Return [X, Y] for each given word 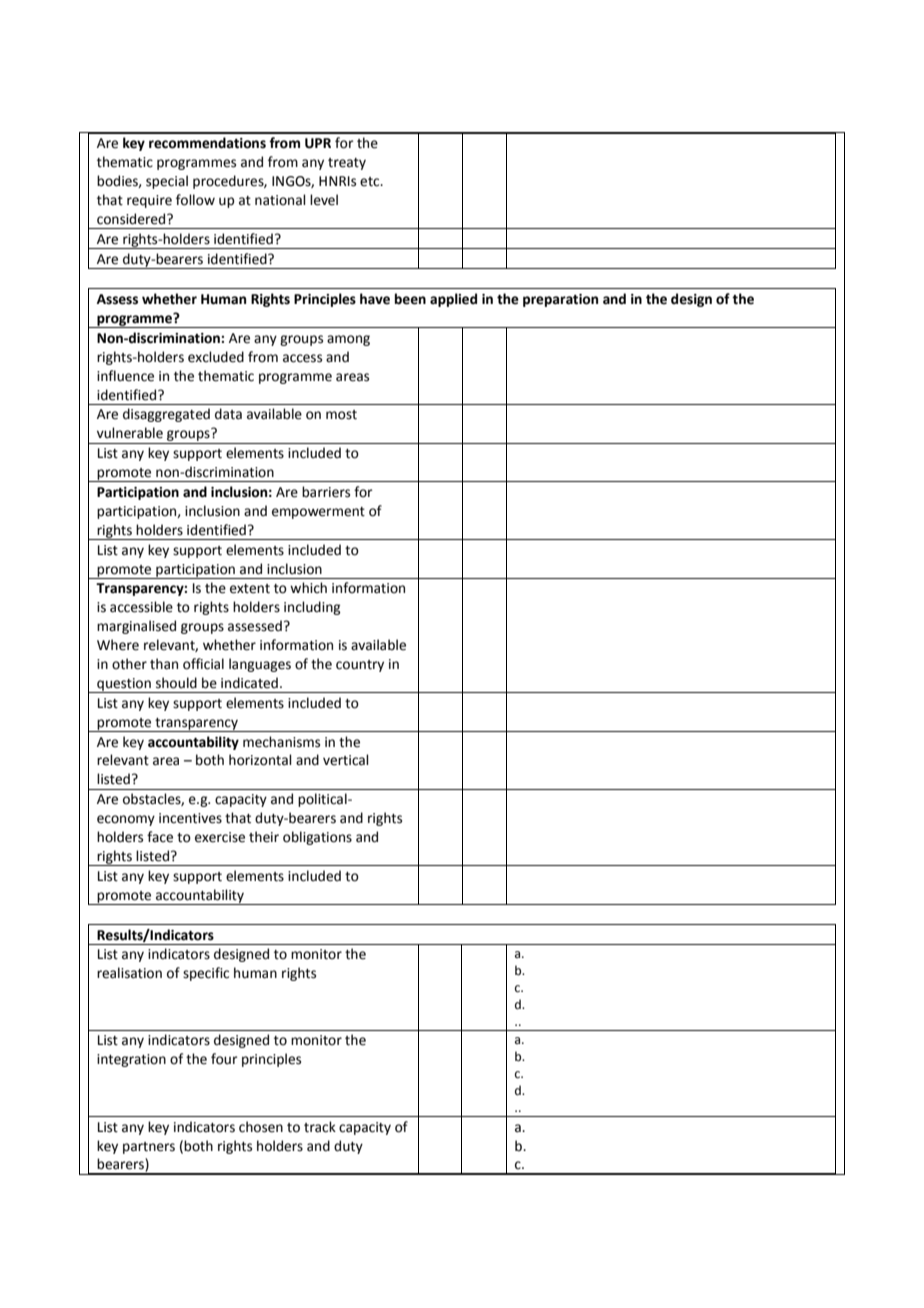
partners [149, 1148]
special [167, 182]
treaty [347, 164]
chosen [261, 1127]
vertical [346, 760]
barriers [326, 492]
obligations [317, 838]
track [320, 1127]
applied [453, 300]
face [160, 837]
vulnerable [130, 433]
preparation [560, 300]
